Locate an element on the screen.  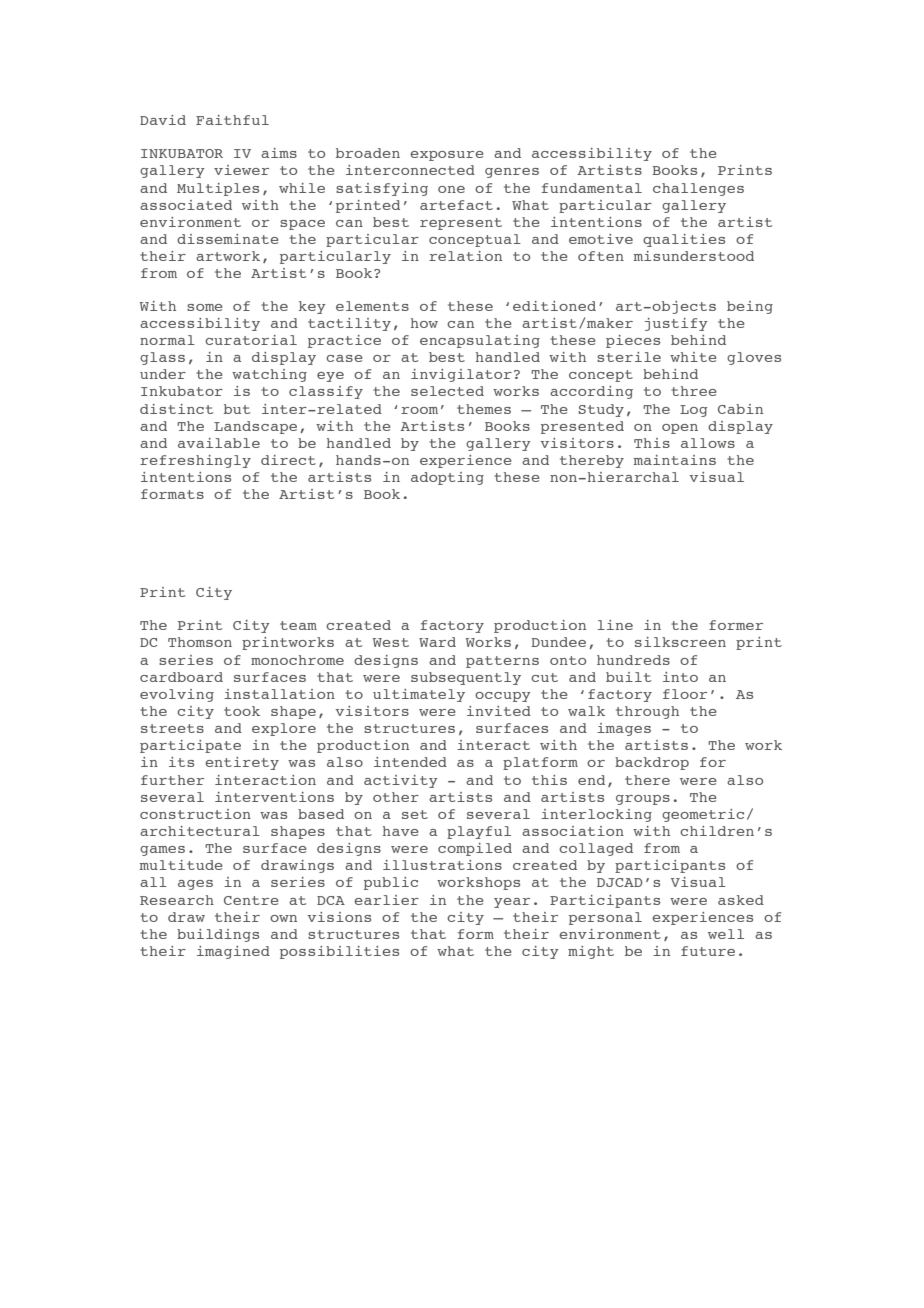
year is located at coordinates (512, 903).
